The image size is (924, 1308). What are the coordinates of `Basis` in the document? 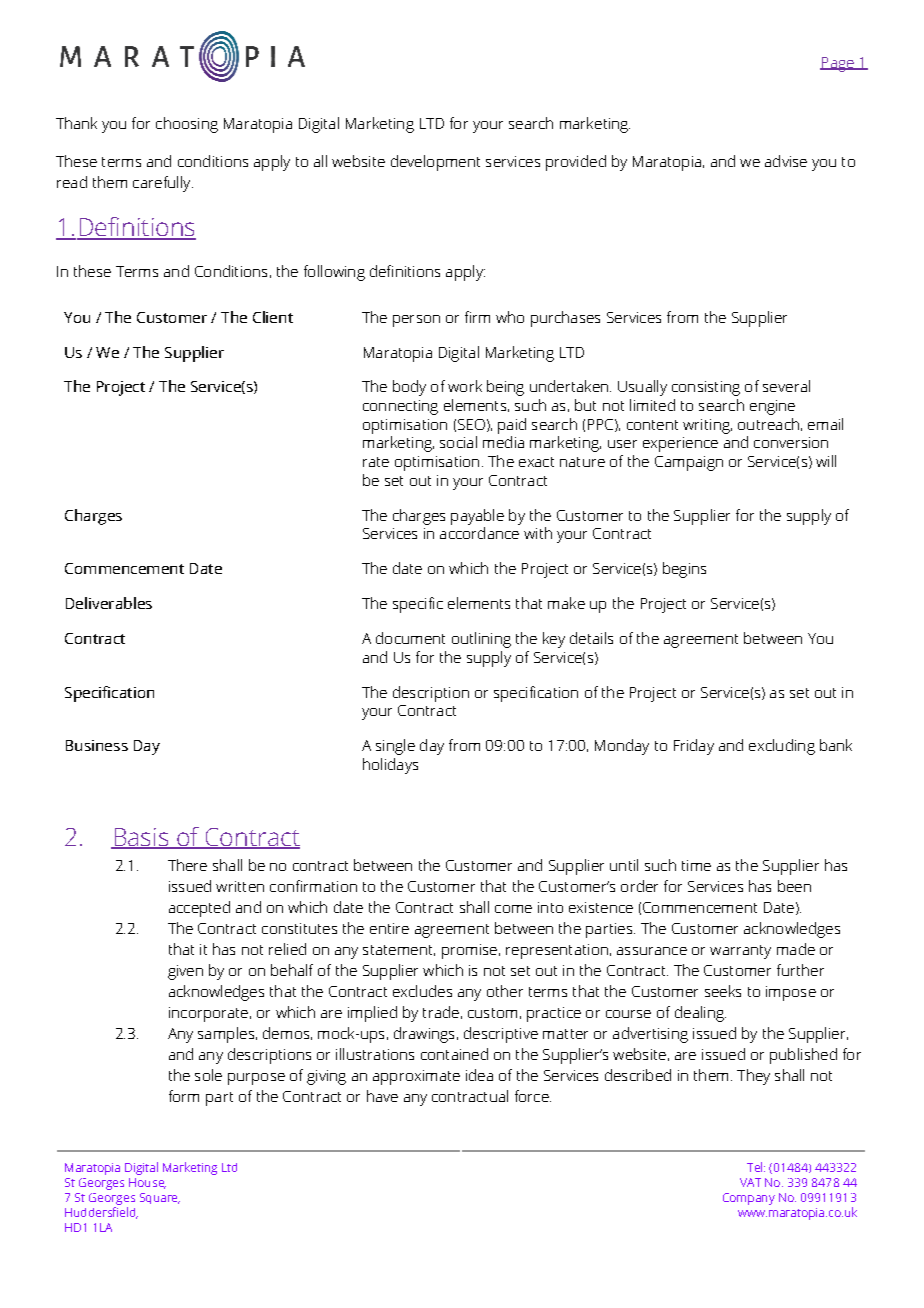 It's located at (141, 838).
